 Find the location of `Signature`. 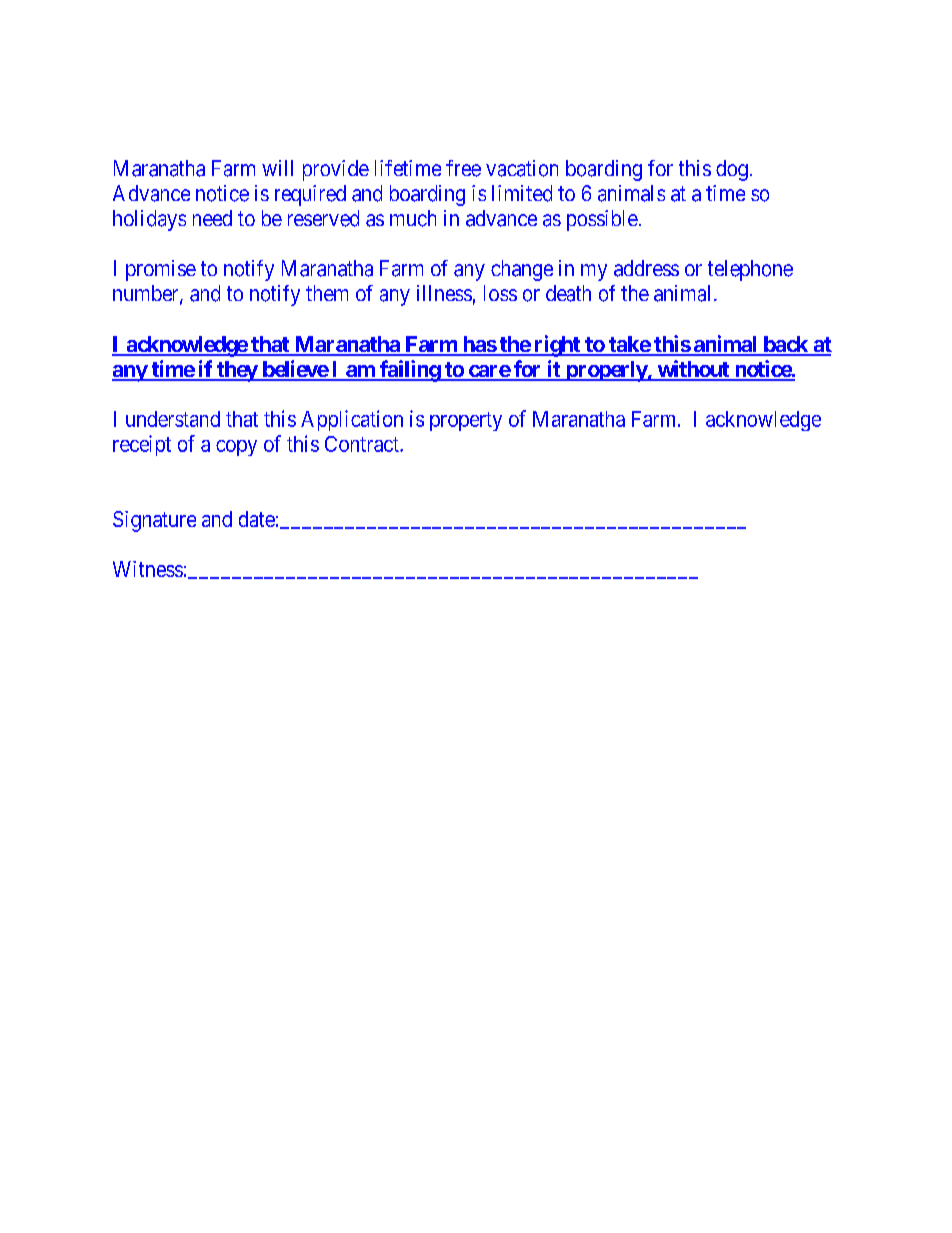

Signature is located at coordinates (154, 521).
